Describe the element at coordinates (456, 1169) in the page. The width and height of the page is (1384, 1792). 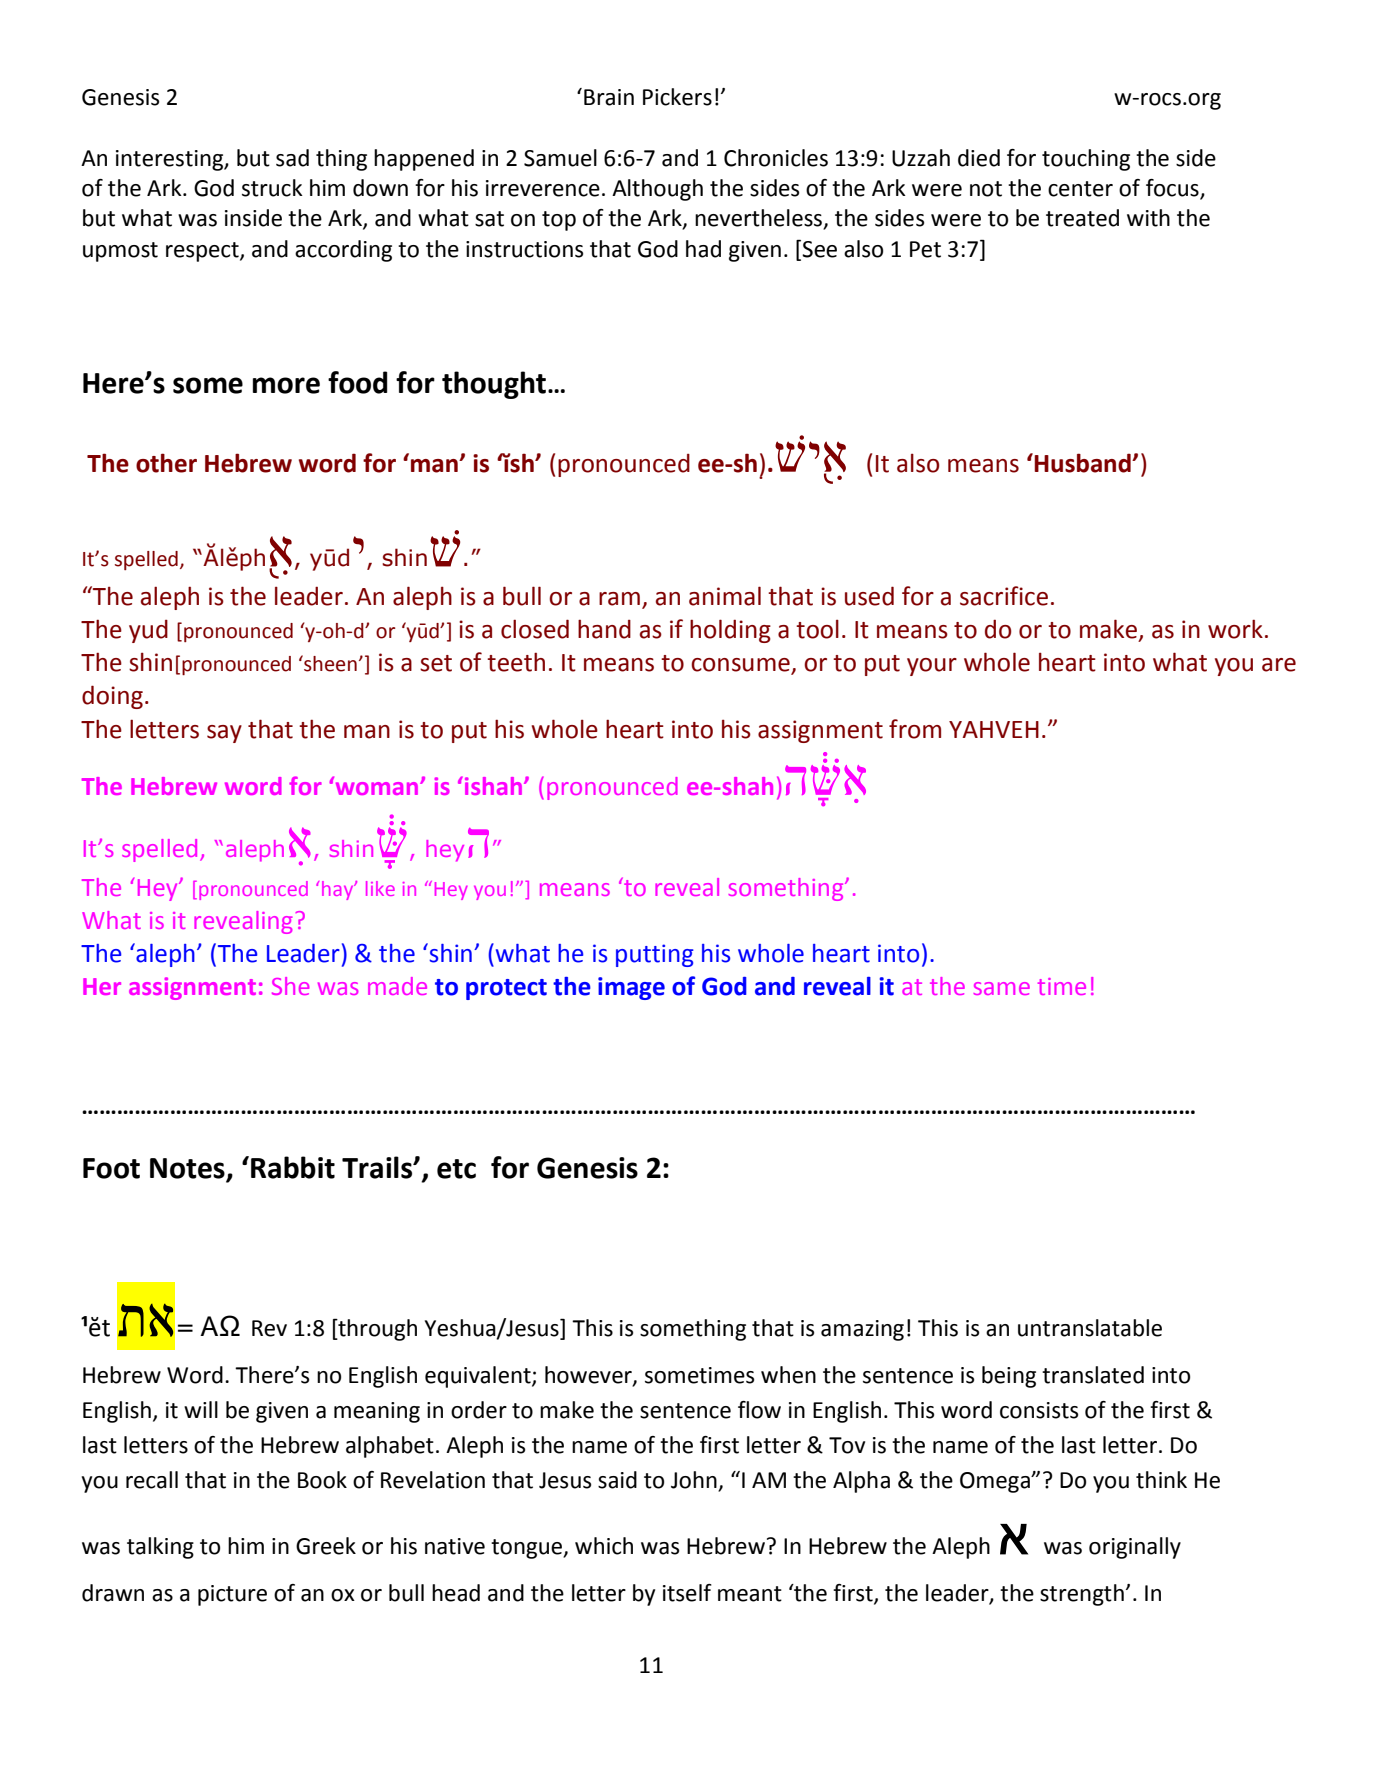
I see `etc` at that location.
